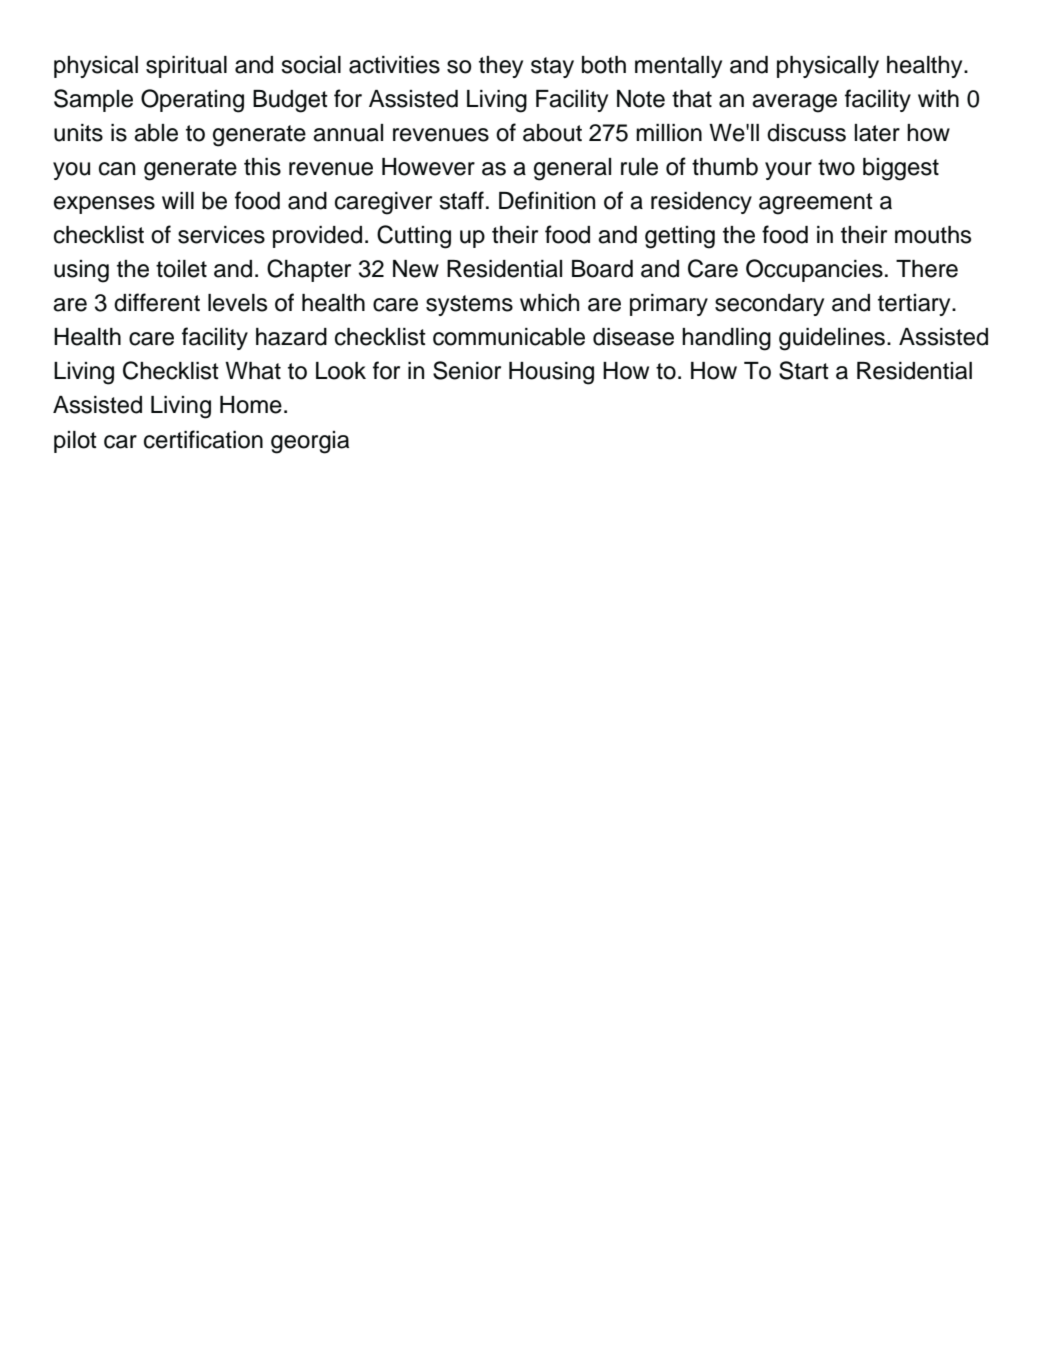  What do you see at coordinates (501, 67) in the document?
I see `they` at bounding box center [501, 67].
